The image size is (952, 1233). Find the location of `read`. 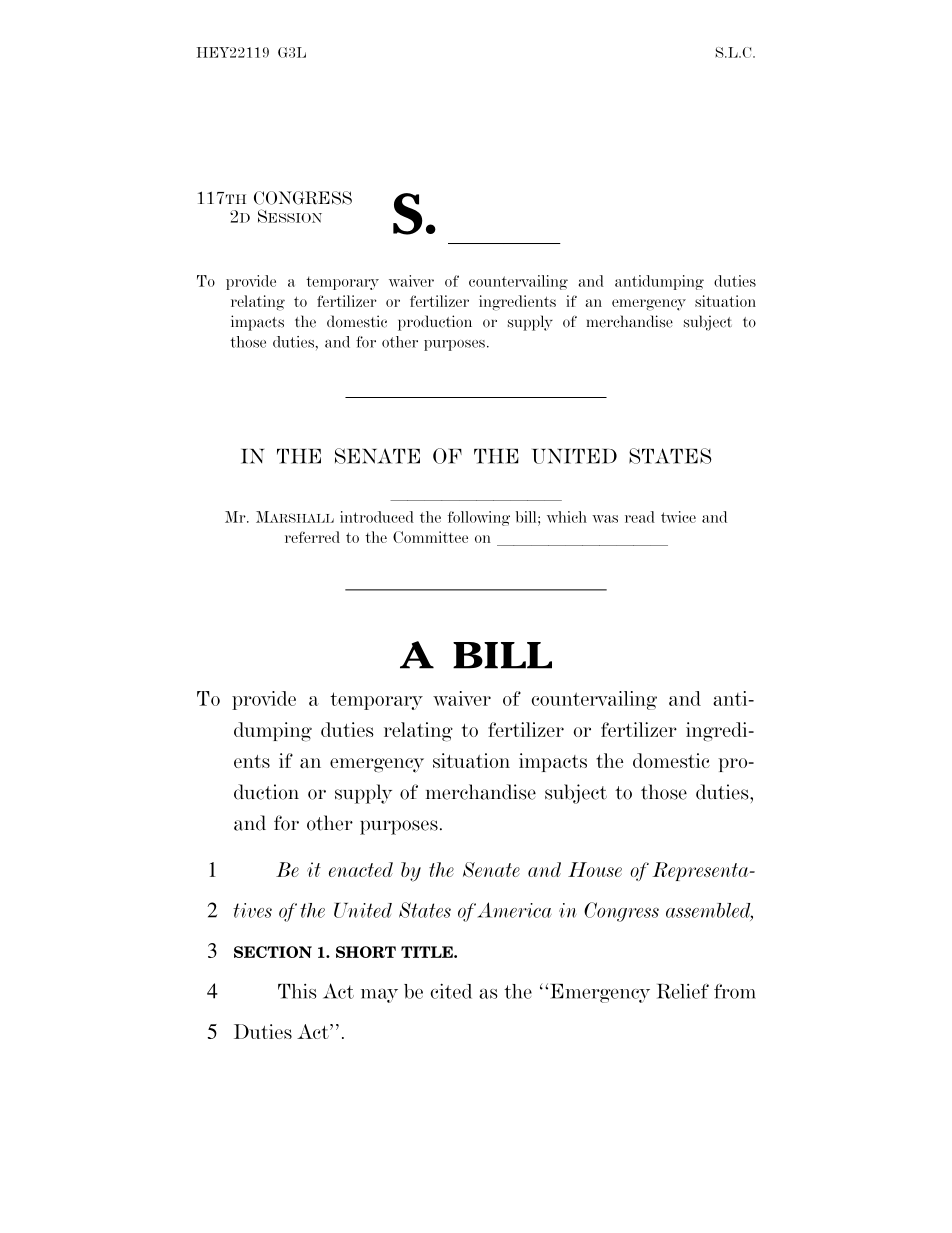

read is located at coordinates (640, 517).
